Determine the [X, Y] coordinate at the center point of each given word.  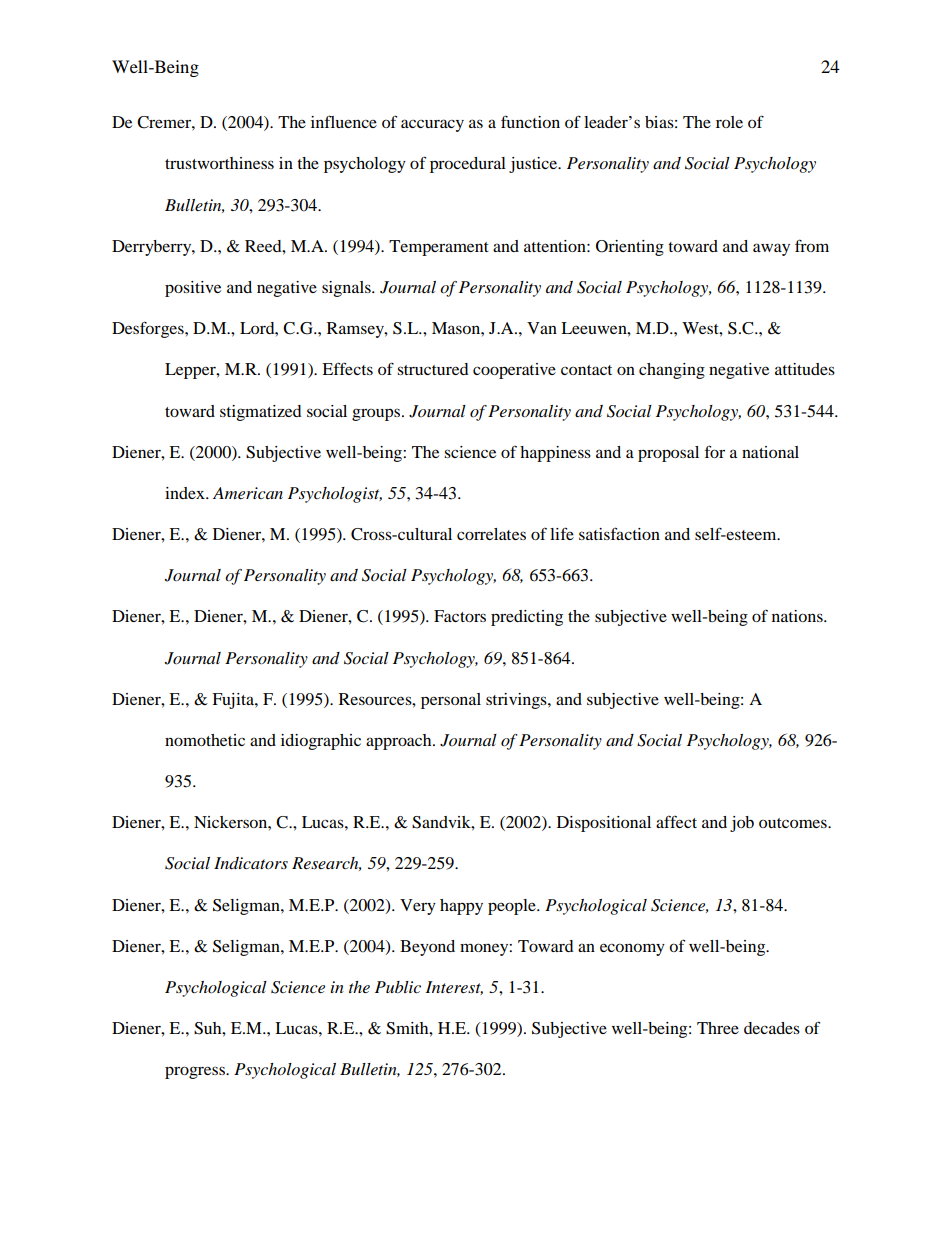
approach [400, 742]
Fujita [234, 701]
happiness [555, 454]
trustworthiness [219, 163]
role [729, 122]
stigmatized [261, 413]
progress [196, 1072]
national [770, 452]
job [742, 824]
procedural [468, 165]
